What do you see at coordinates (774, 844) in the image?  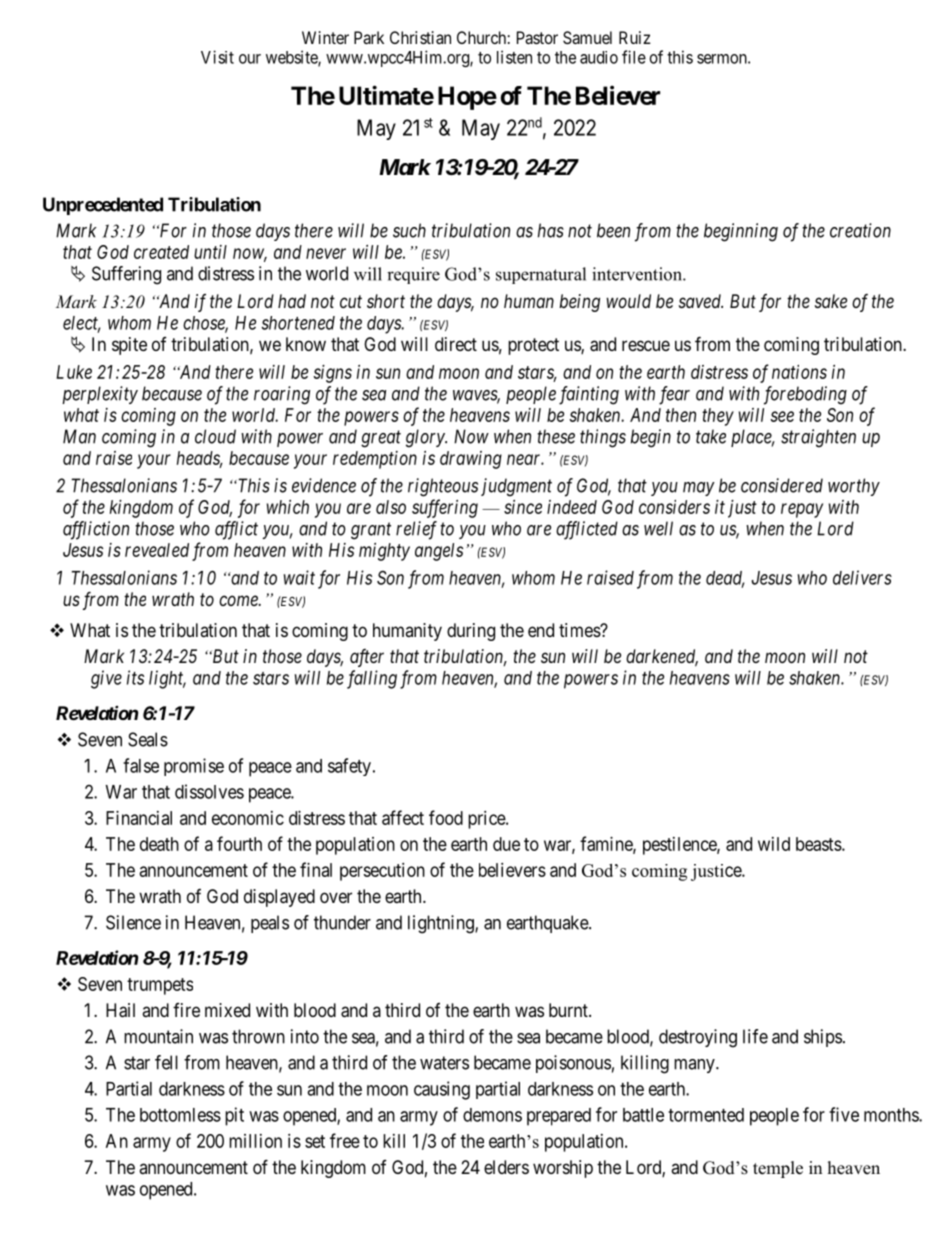 I see `wild` at bounding box center [774, 844].
